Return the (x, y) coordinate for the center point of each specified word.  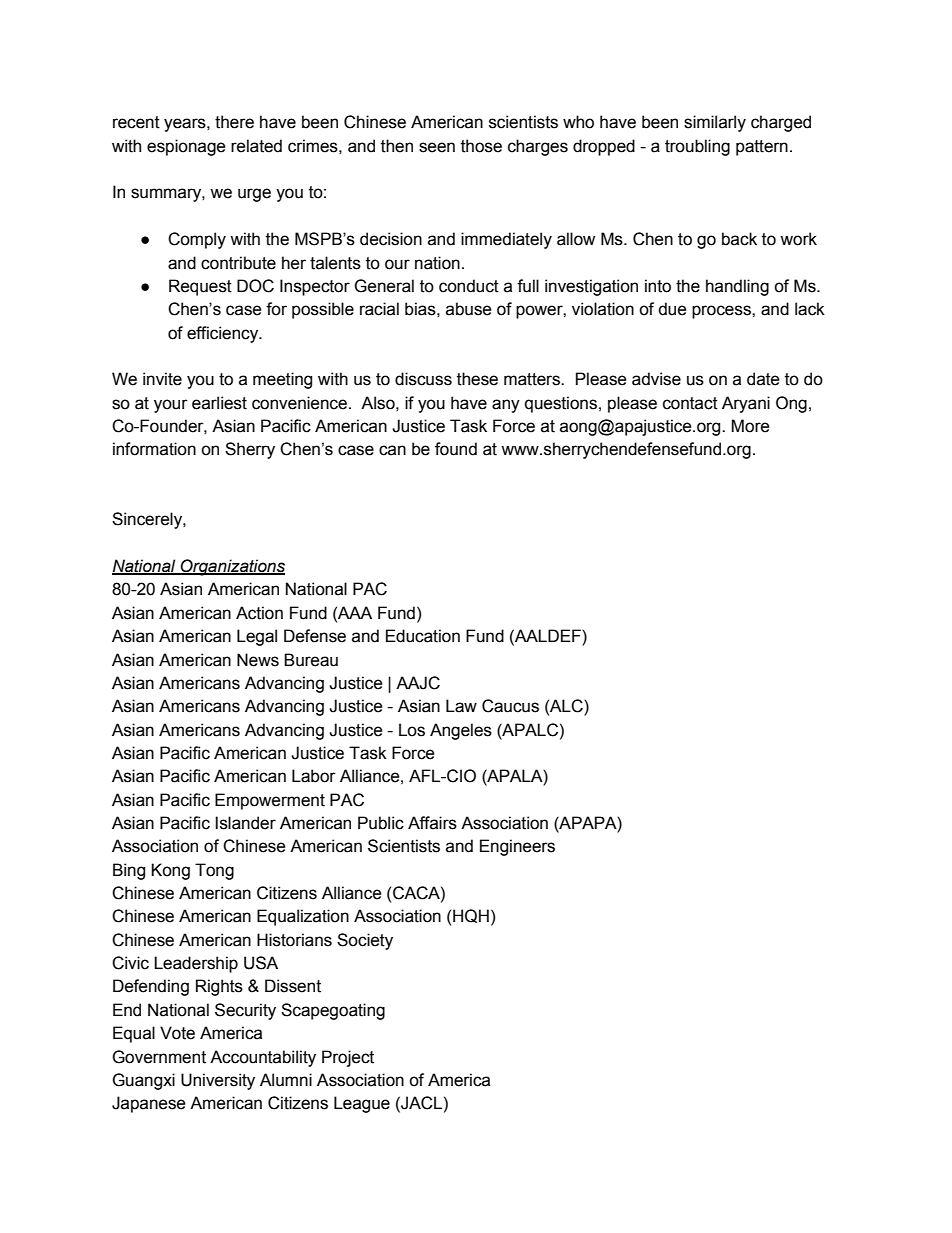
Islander (245, 823)
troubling (697, 147)
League (362, 1104)
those (481, 146)
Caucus (510, 706)
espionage (186, 147)
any (506, 406)
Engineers (517, 847)
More (750, 426)
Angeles (461, 731)
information (154, 449)
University (218, 1081)
